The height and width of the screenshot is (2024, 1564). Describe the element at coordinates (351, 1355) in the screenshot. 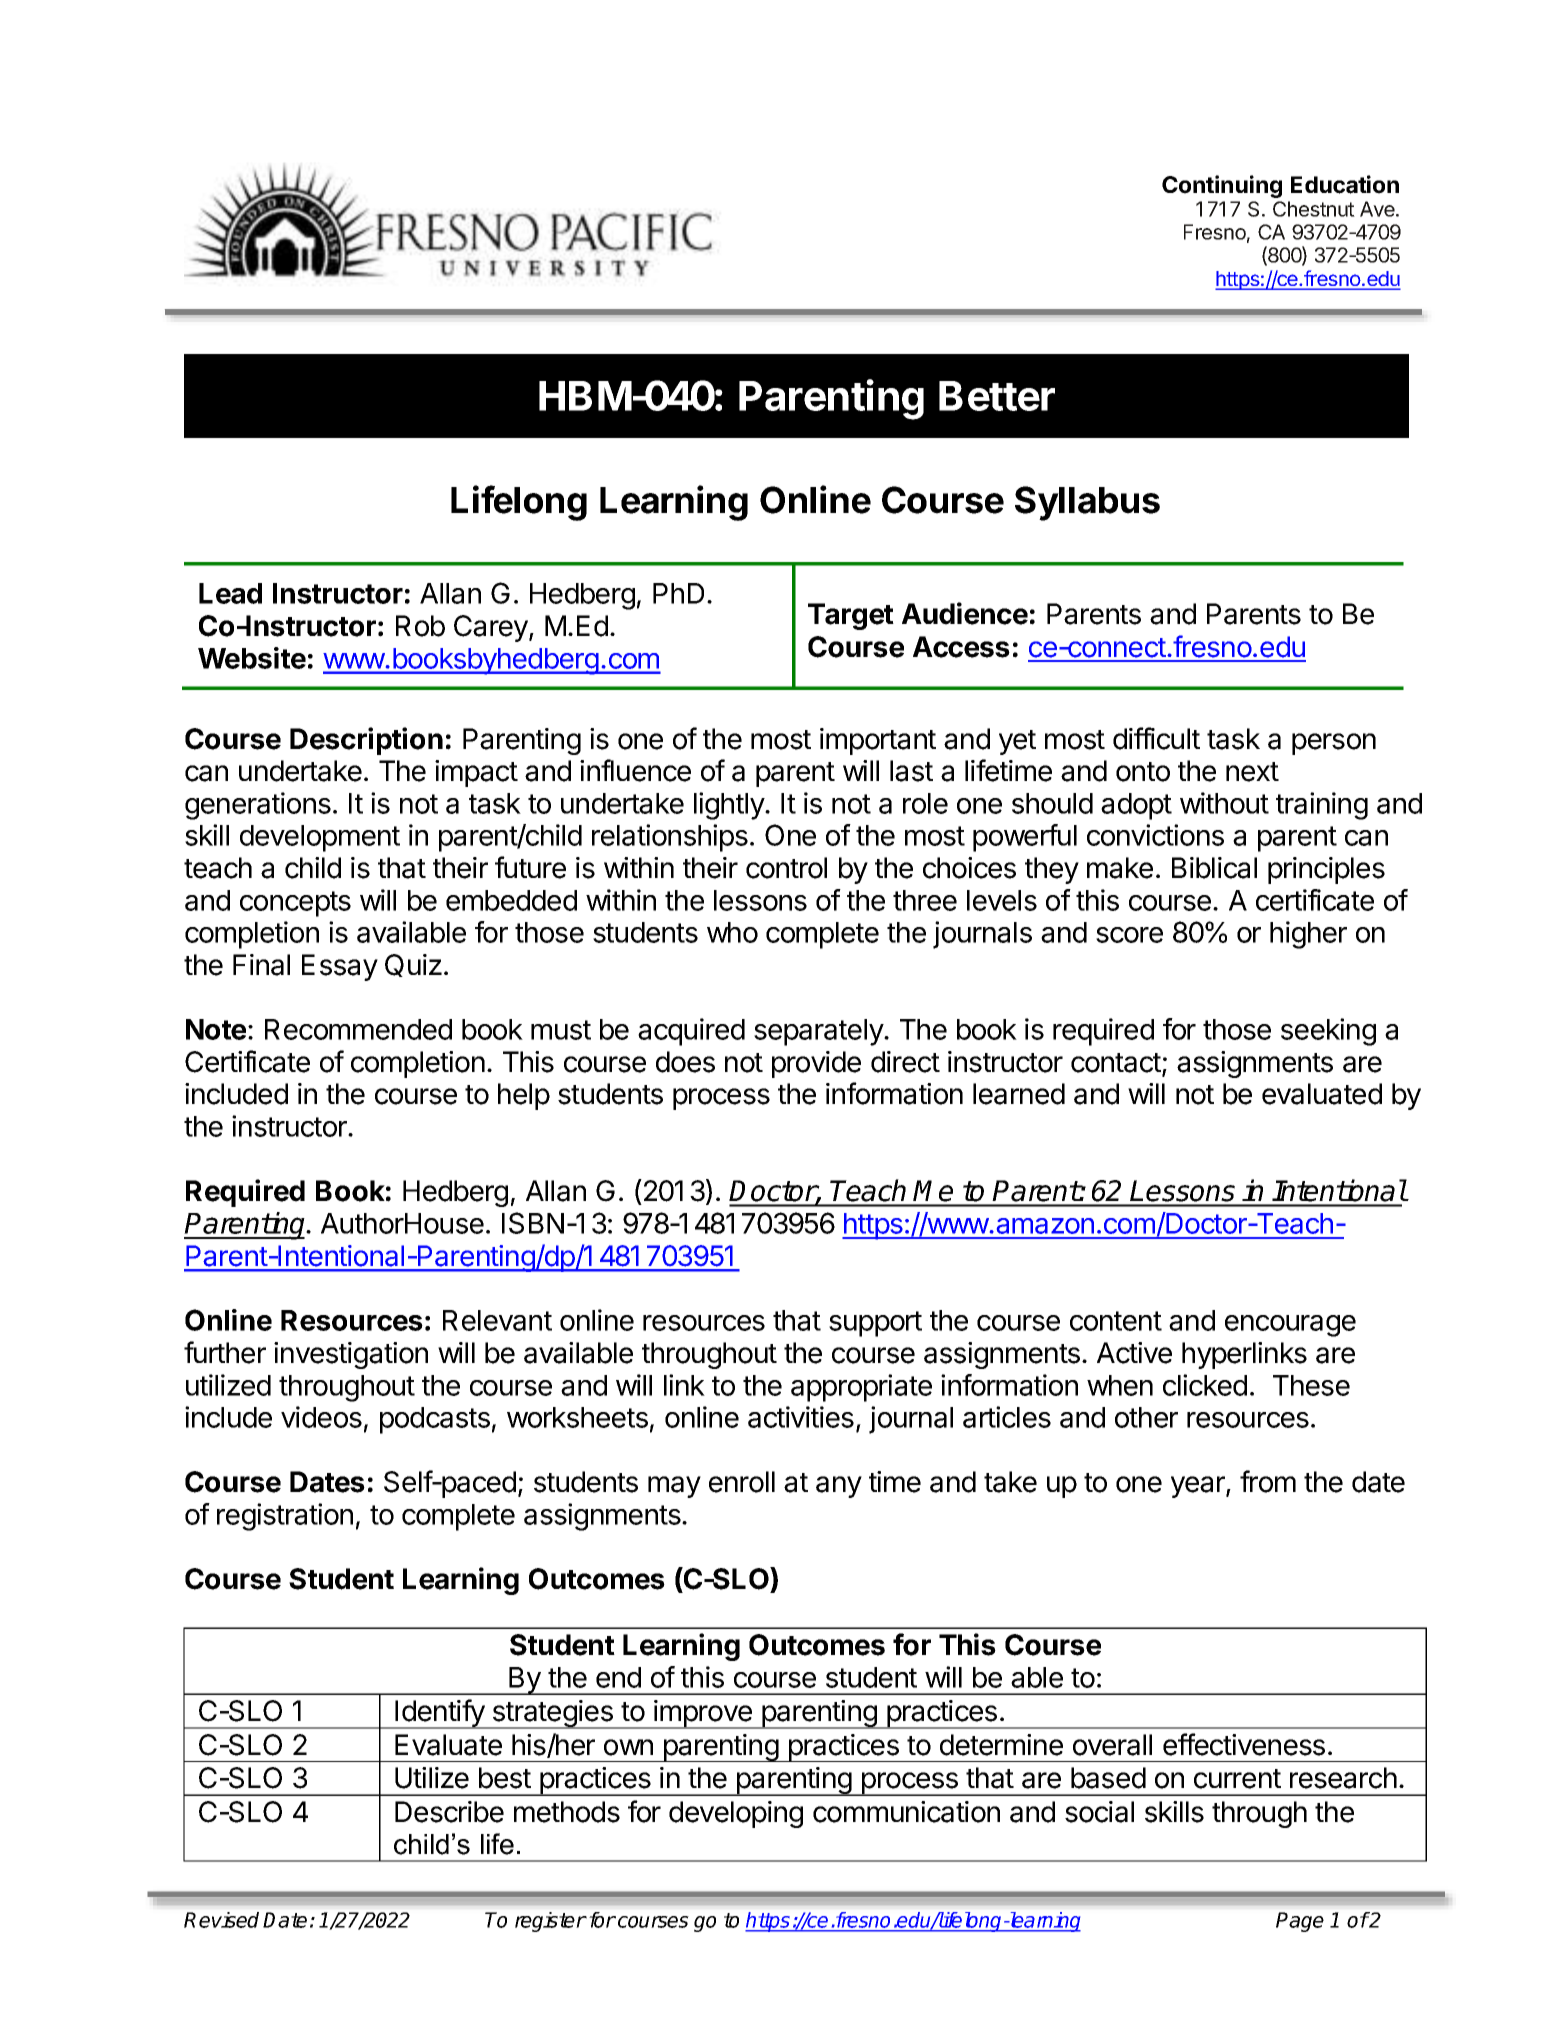

I see `investigation` at that location.
